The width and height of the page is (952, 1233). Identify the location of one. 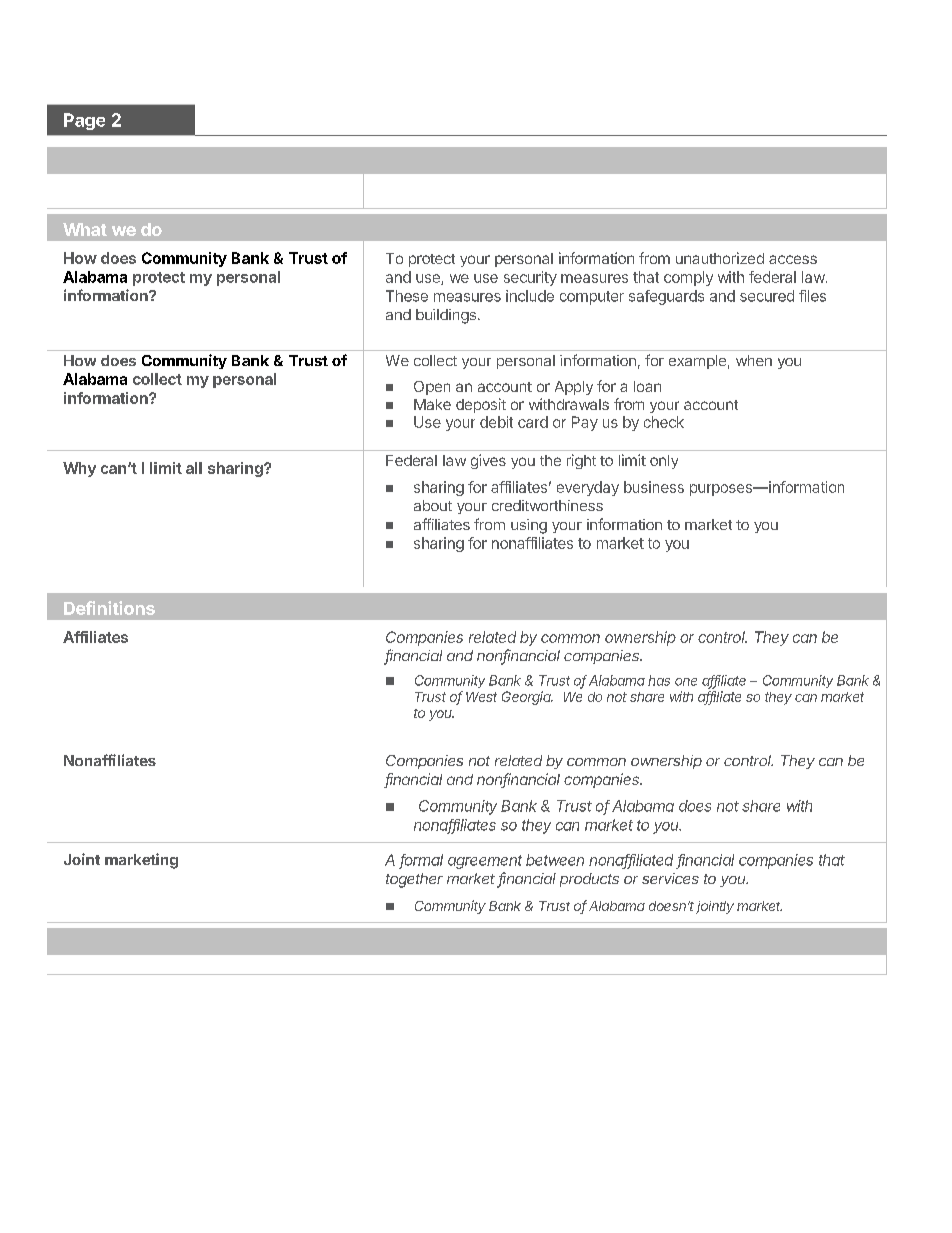
(686, 682).
